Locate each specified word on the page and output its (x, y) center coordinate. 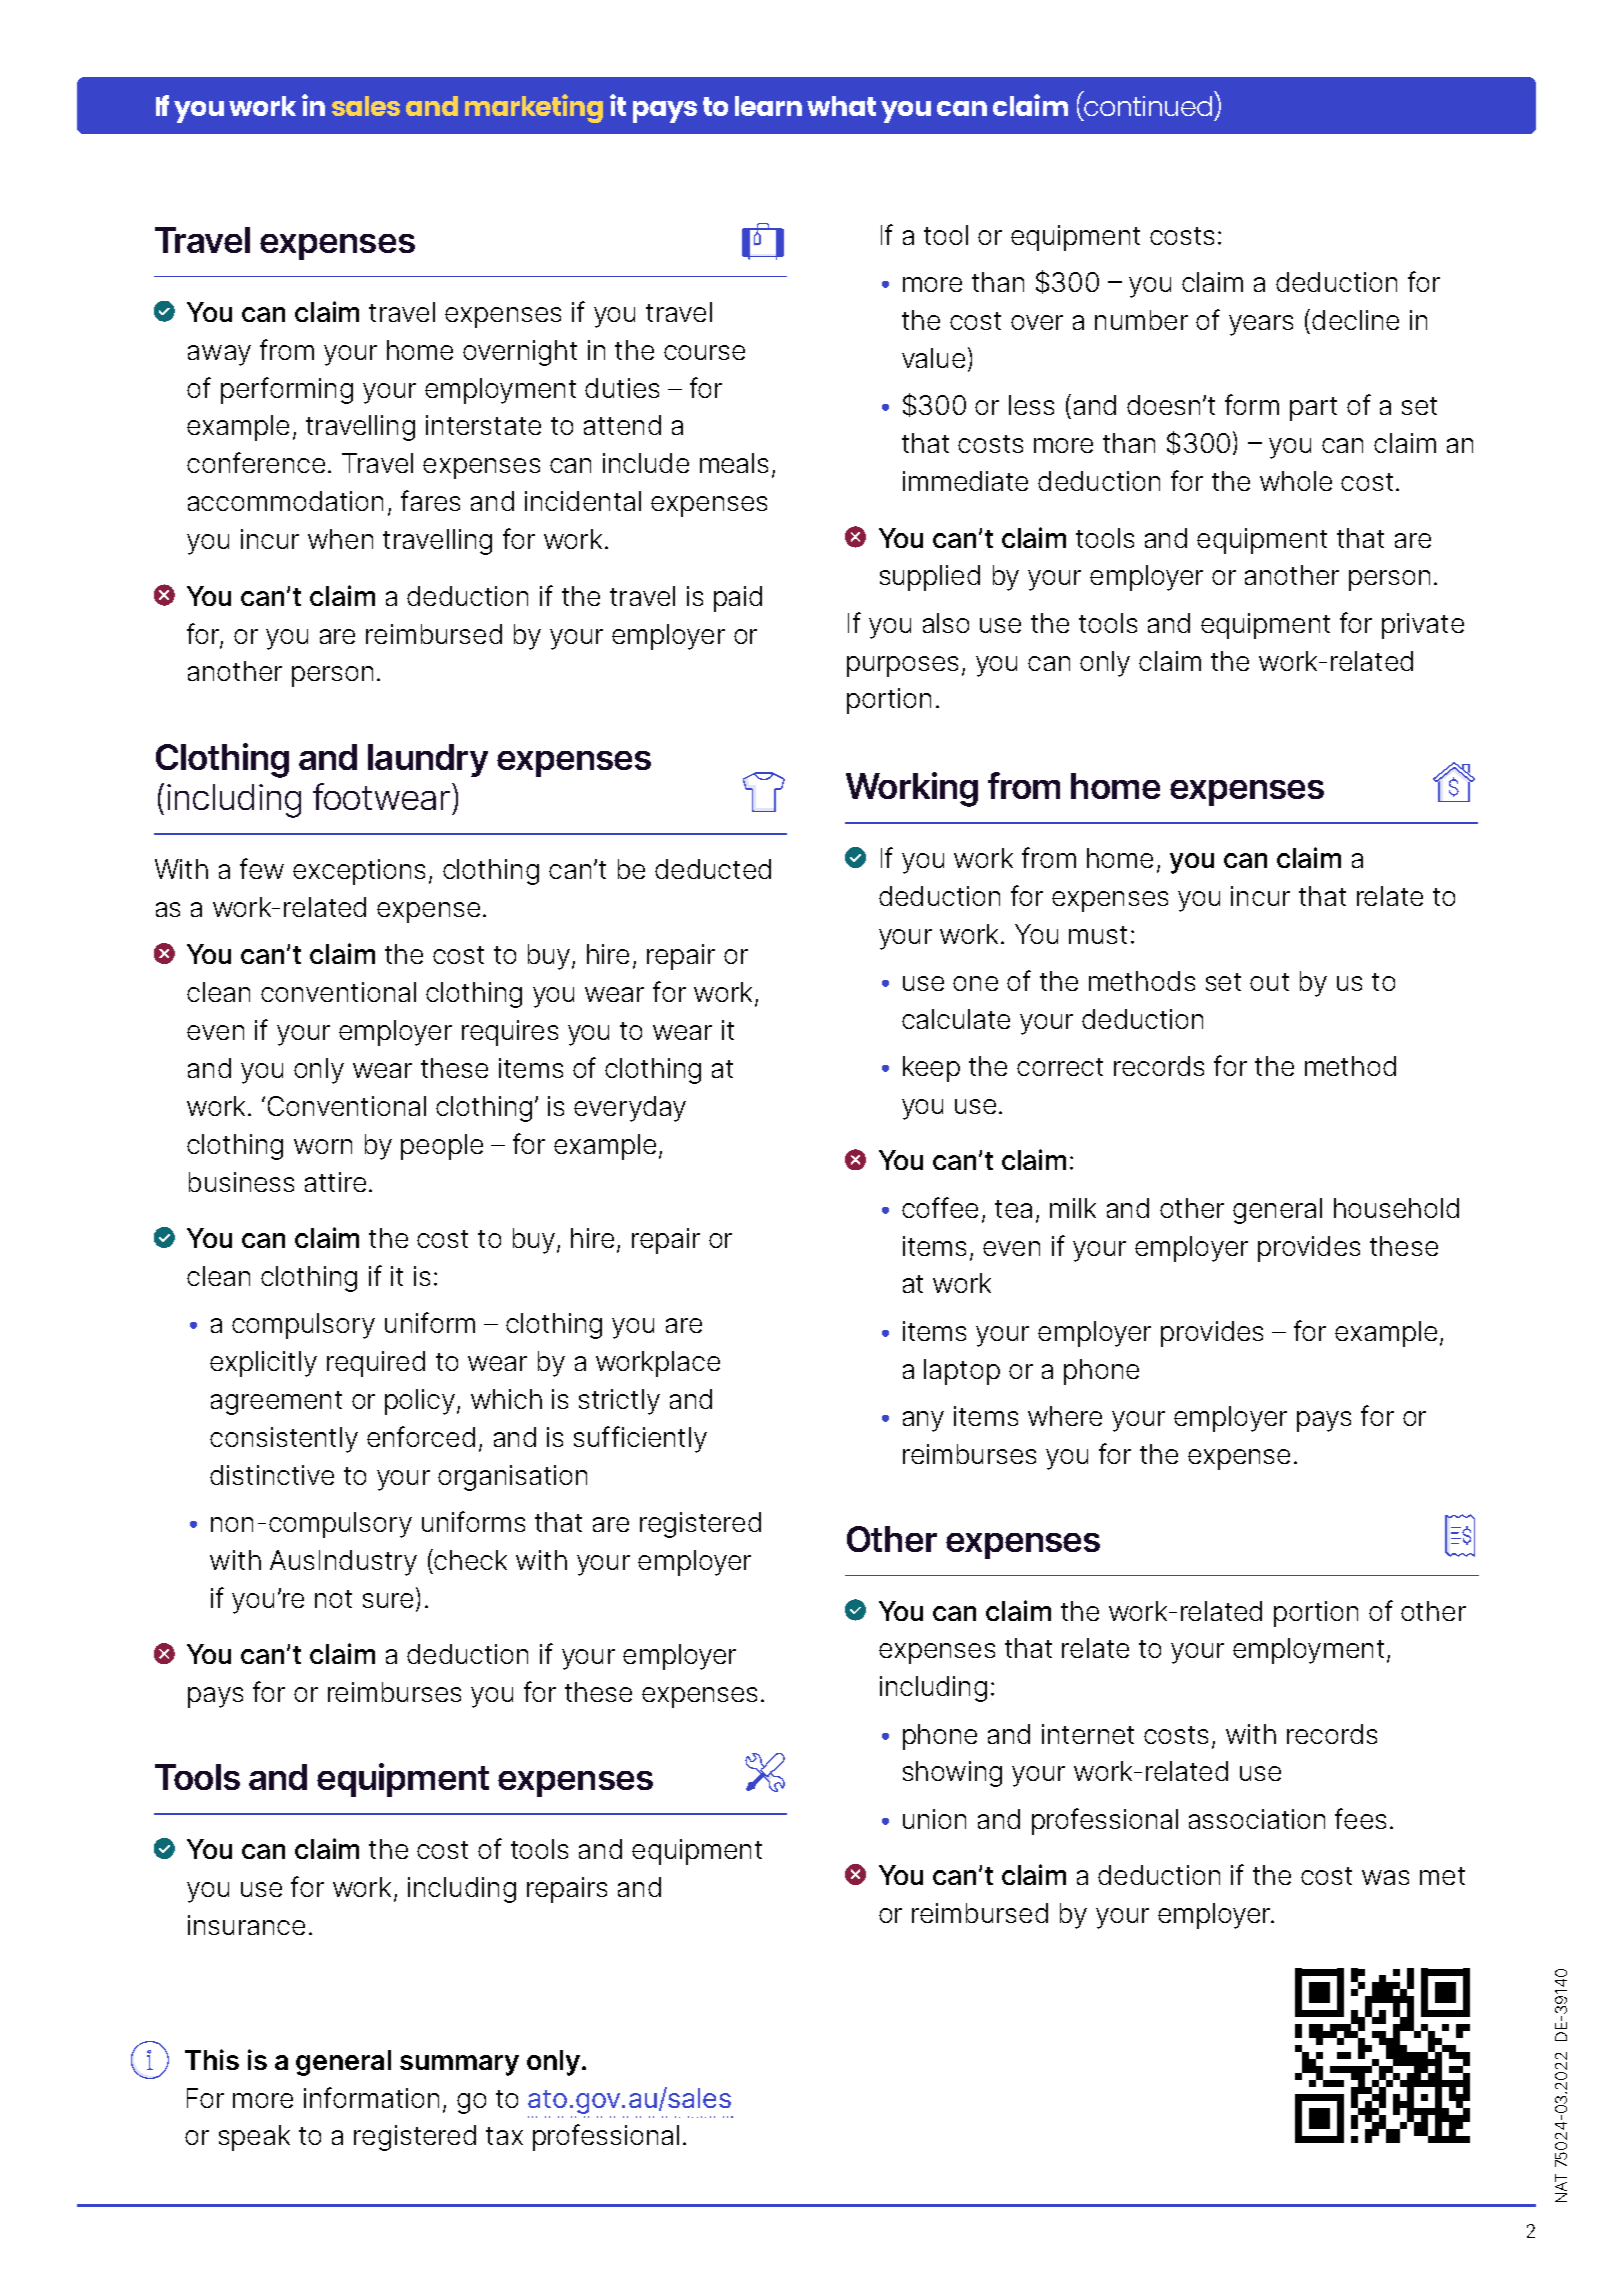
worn (323, 1146)
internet (1088, 1734)
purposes (902, 666)
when (340, 539)
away (219, 355)
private (1423, 626)
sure (388, 1600)
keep (931, 1069)
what (841, 106)
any (923, 1421)
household (1396, 1208)
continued (1148, 106)
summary (459, 2065)
